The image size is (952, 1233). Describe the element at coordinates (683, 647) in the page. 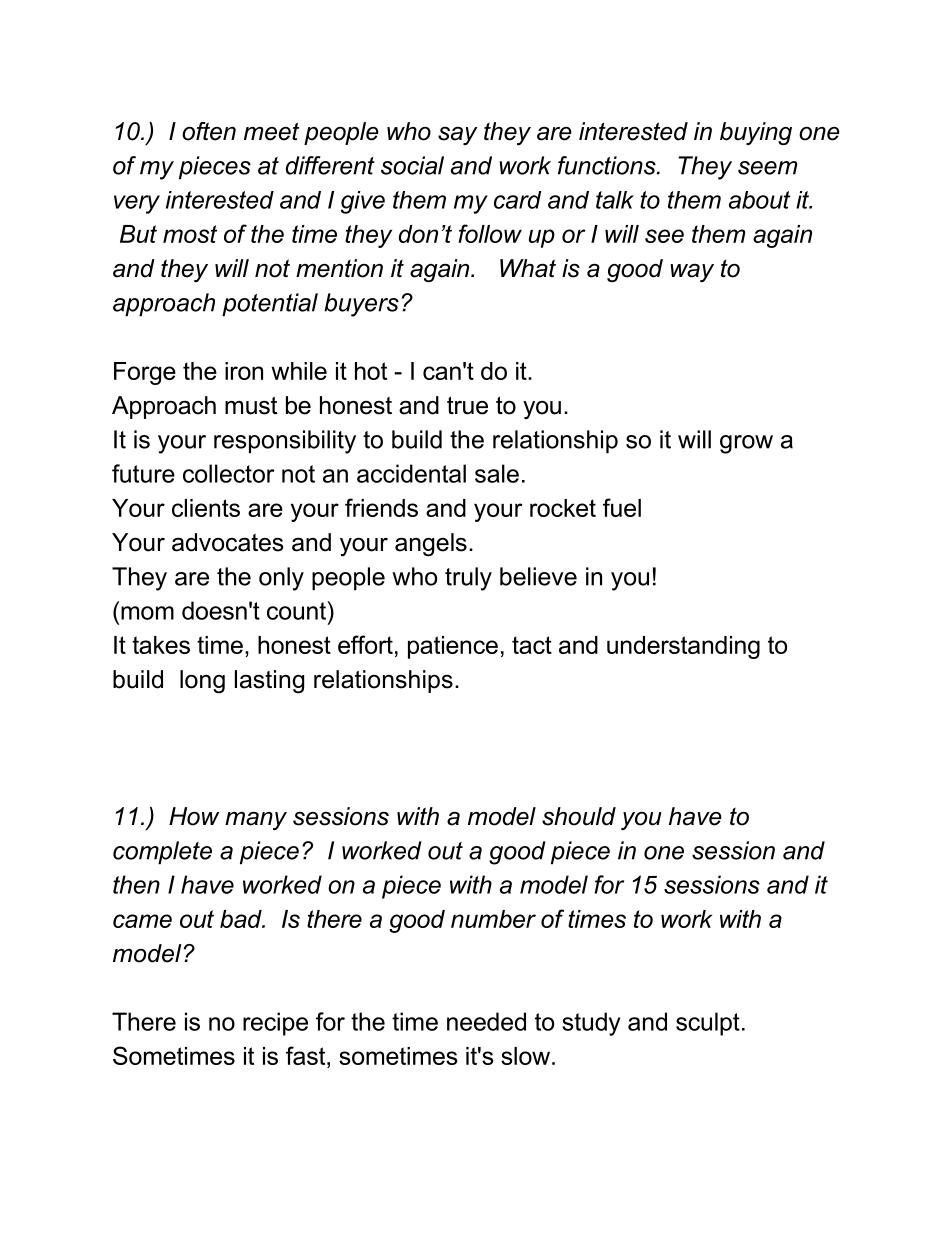

I see `understanding` at that location.
